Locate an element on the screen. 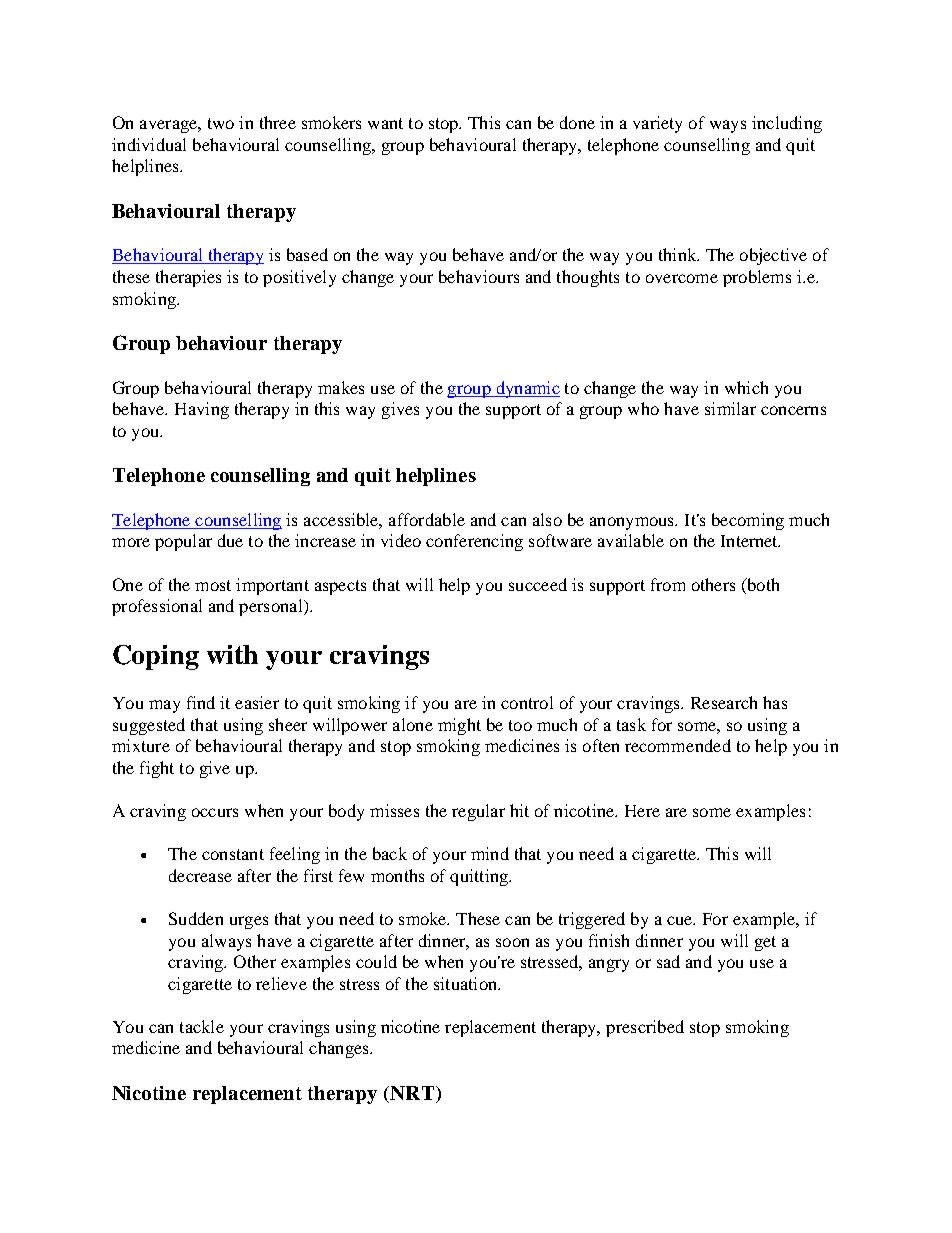  NRT is located at coordinates (411, 1094).
